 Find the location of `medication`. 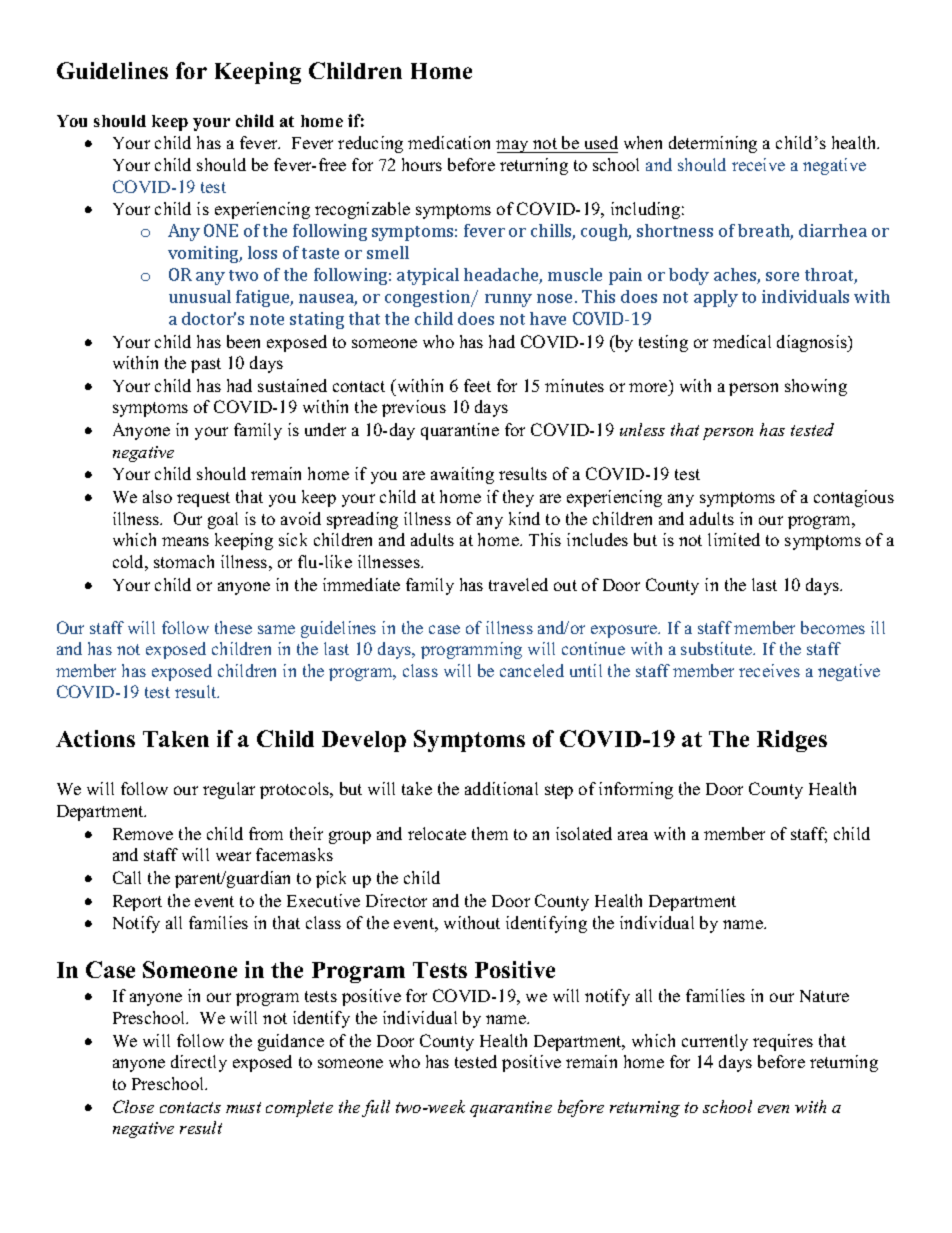

medication is located at coordinates (449, 142).
